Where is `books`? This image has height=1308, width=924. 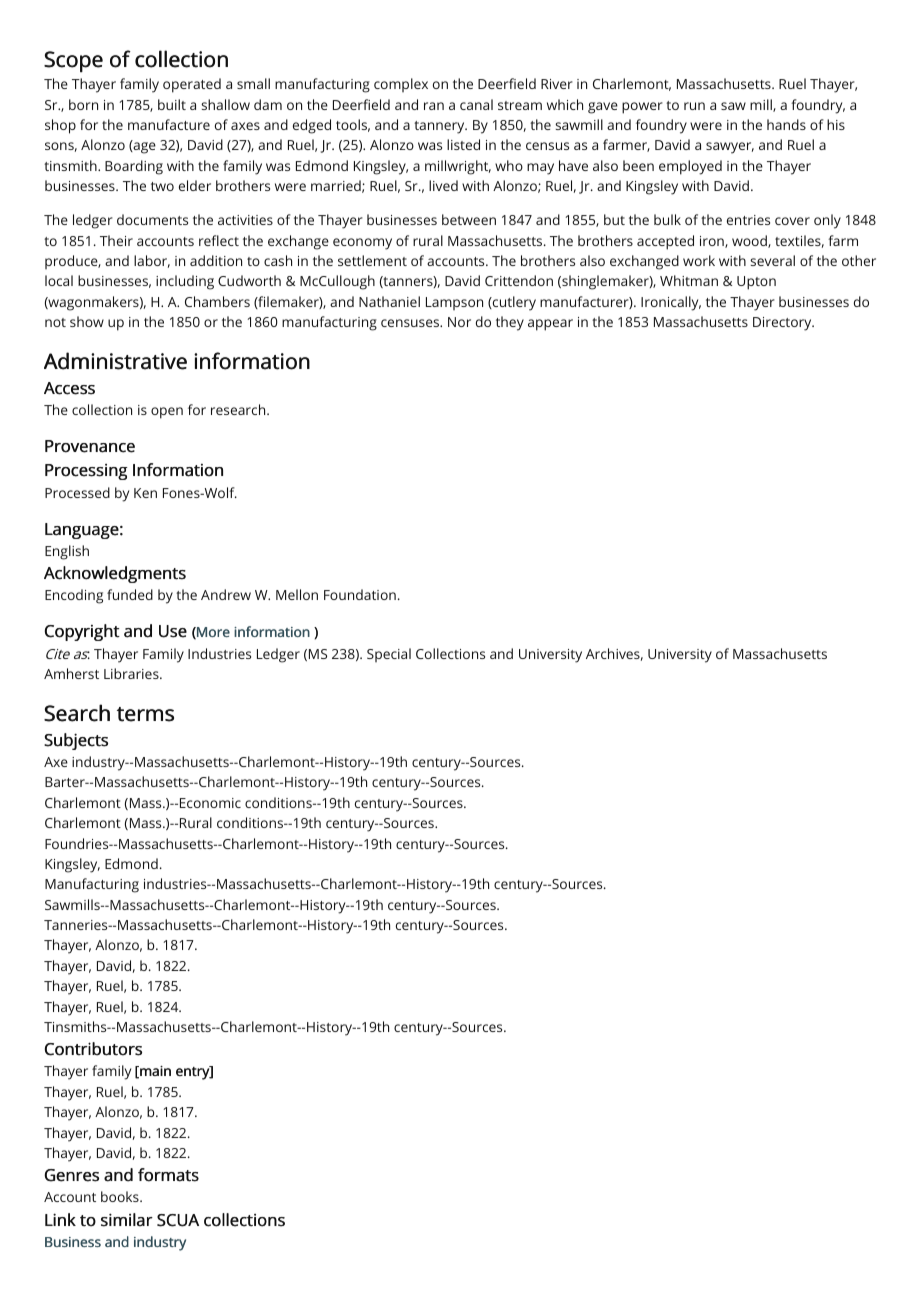 books is located at coordinates (121, 1196).
